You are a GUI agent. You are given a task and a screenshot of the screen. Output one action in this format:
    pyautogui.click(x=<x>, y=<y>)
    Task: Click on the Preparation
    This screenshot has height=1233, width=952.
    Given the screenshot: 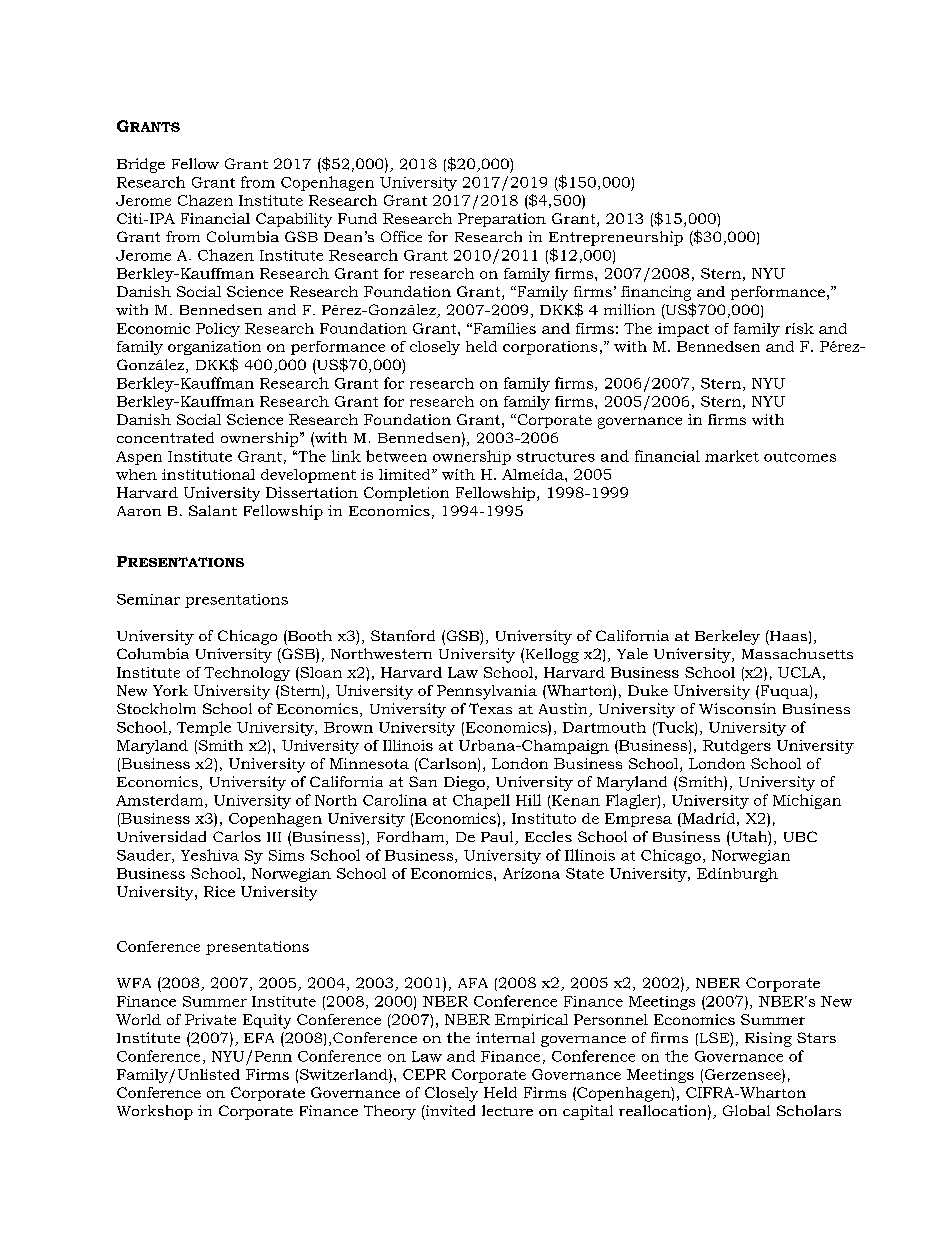 What is the action you would take?
    pyautogui.click(x=502, y=220)
